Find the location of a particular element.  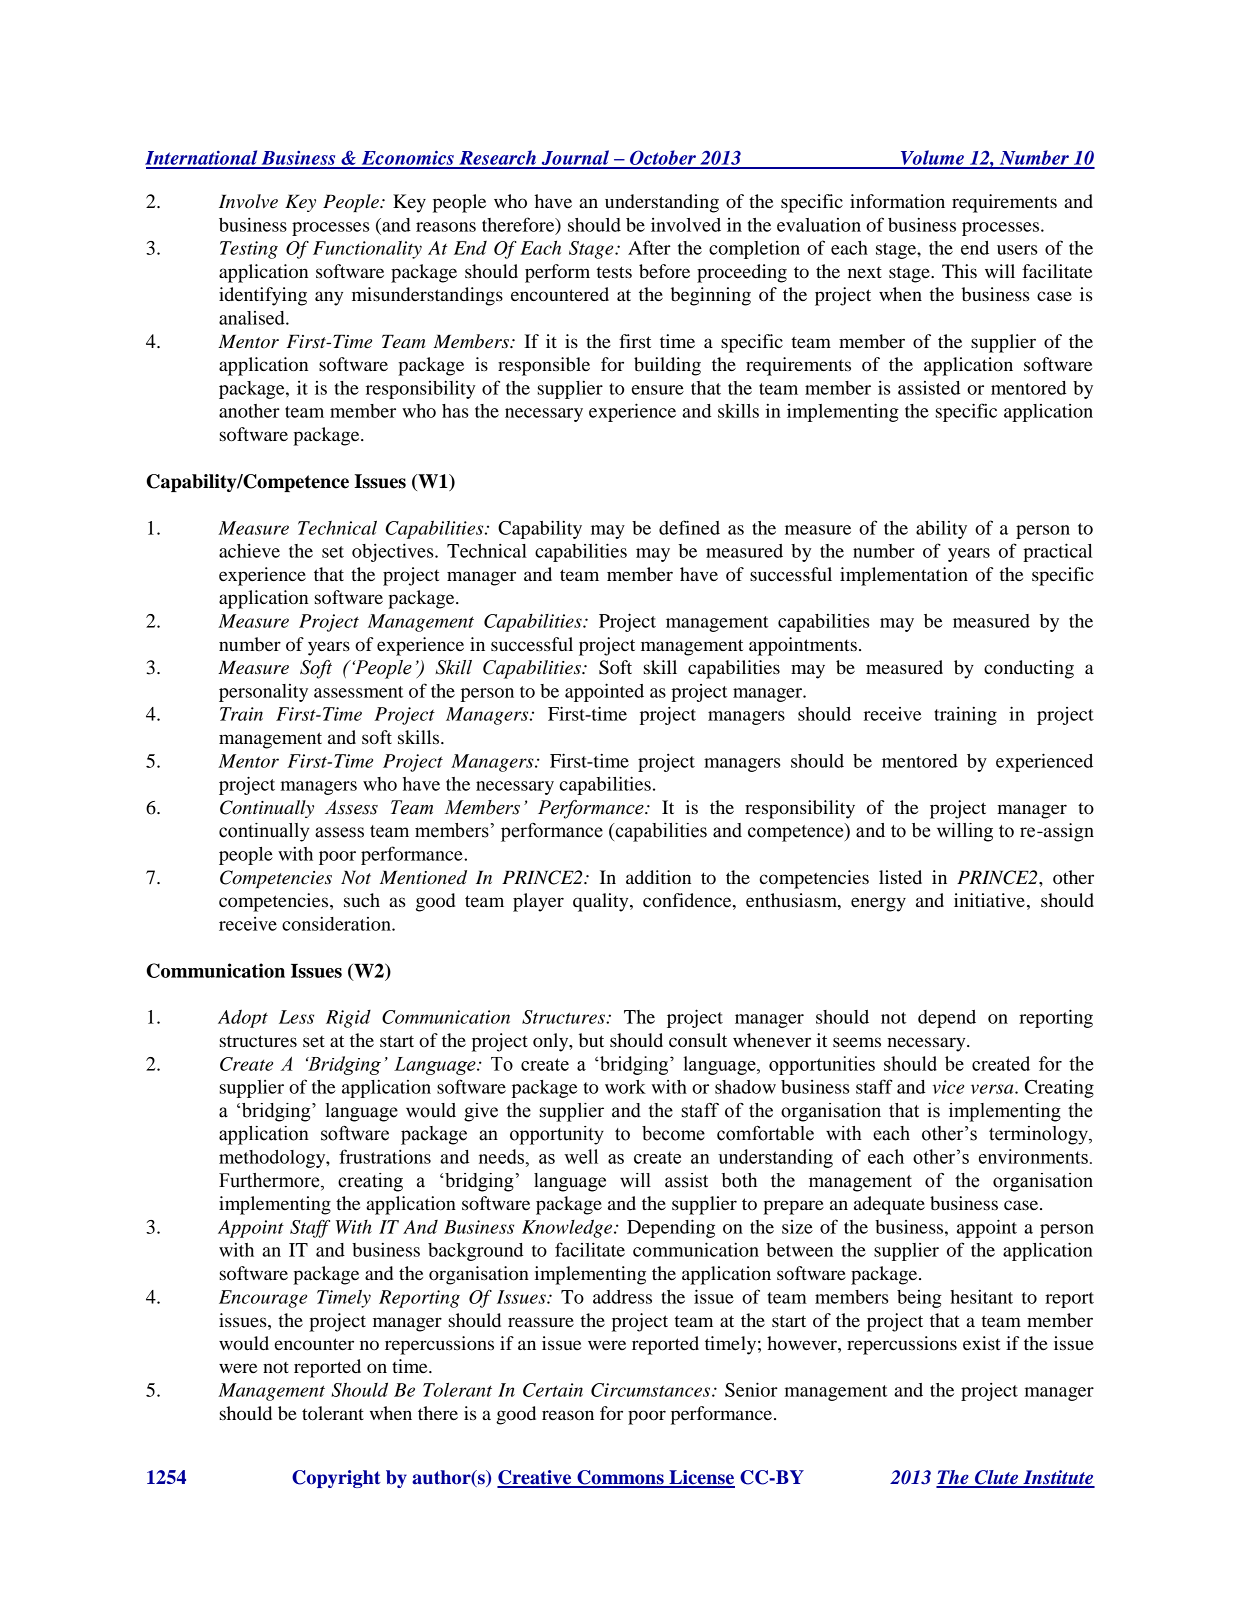

listed is located at coordinates (900, 877).
